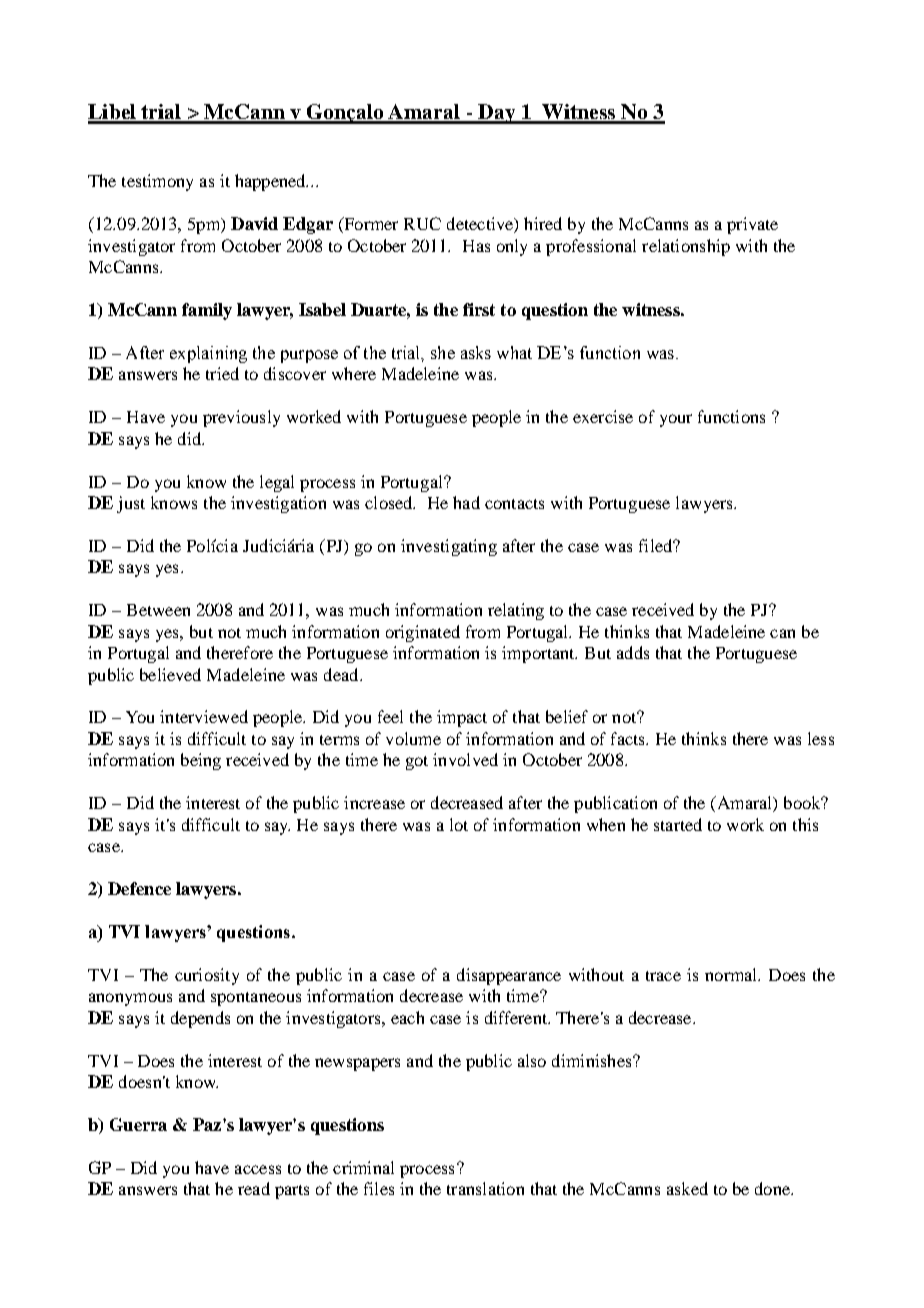 This image has height=1308, width=924. What do you see at coordinates (732, 974) in the image?
I see `normal` at bounding box center [732, 974].
